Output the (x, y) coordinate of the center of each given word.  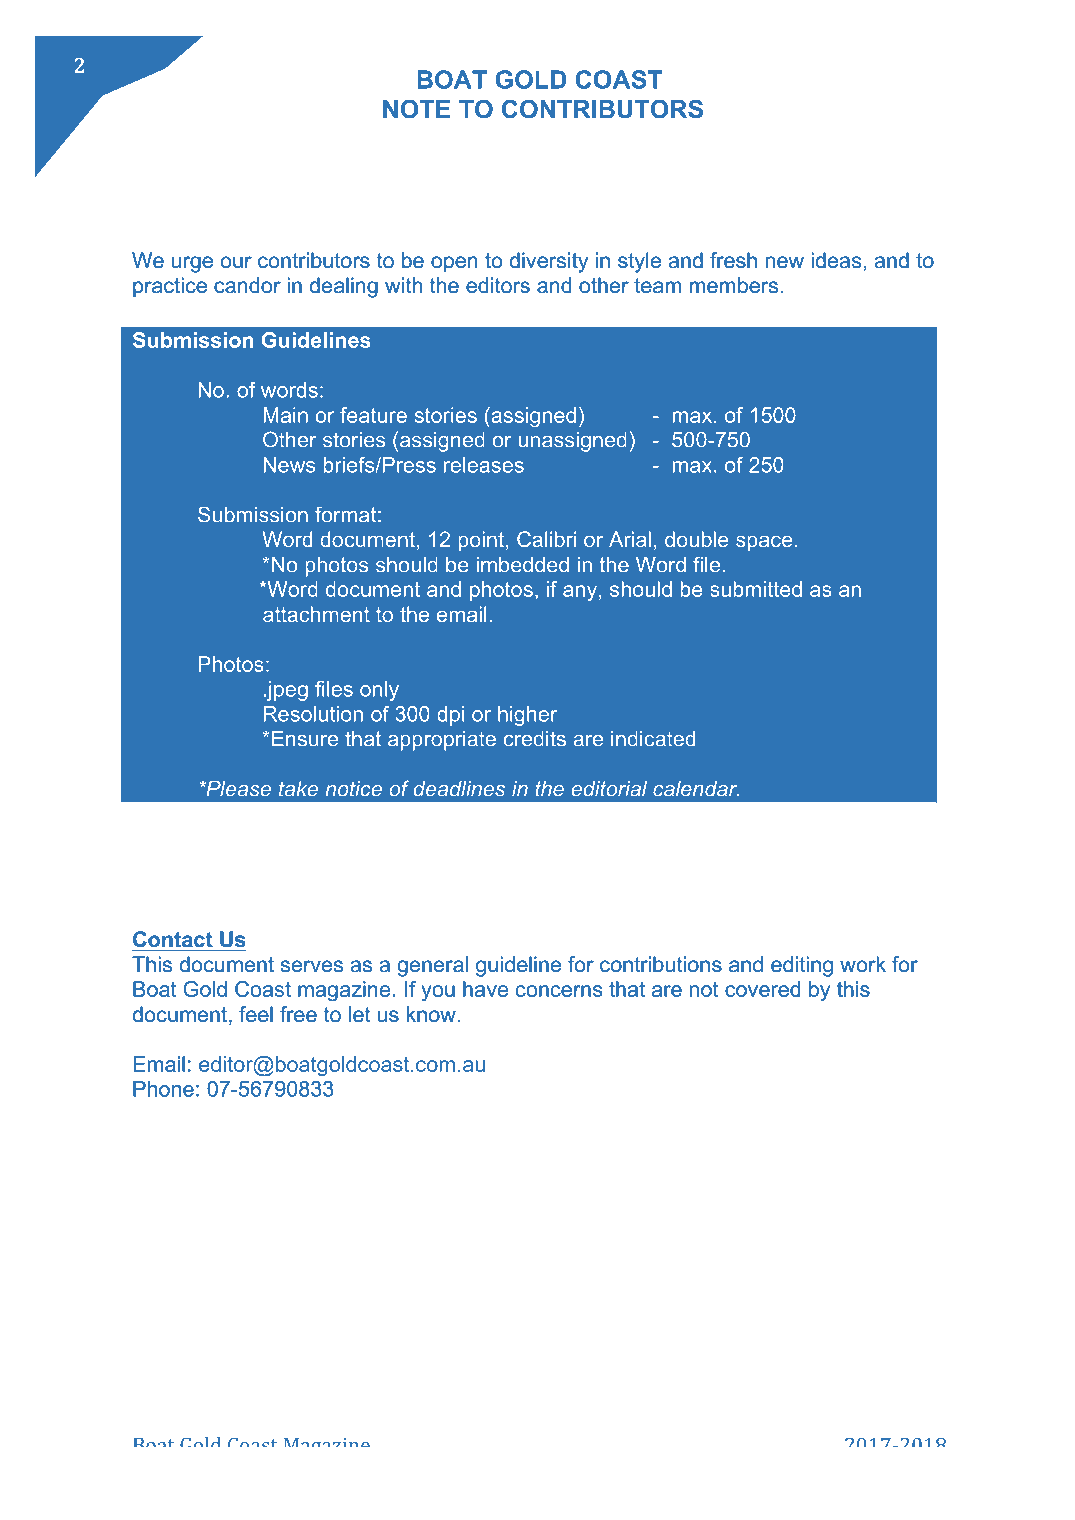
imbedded (523, 565)
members (734, 285)
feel (256, 1014)
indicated (653, 739)
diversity (548, 262)
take (298, 789)
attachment (316, 614)
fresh (733, 260)
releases (484, 465)
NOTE (416, 109)
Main (285, 415)
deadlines (459, 789)
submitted (756, 589)
